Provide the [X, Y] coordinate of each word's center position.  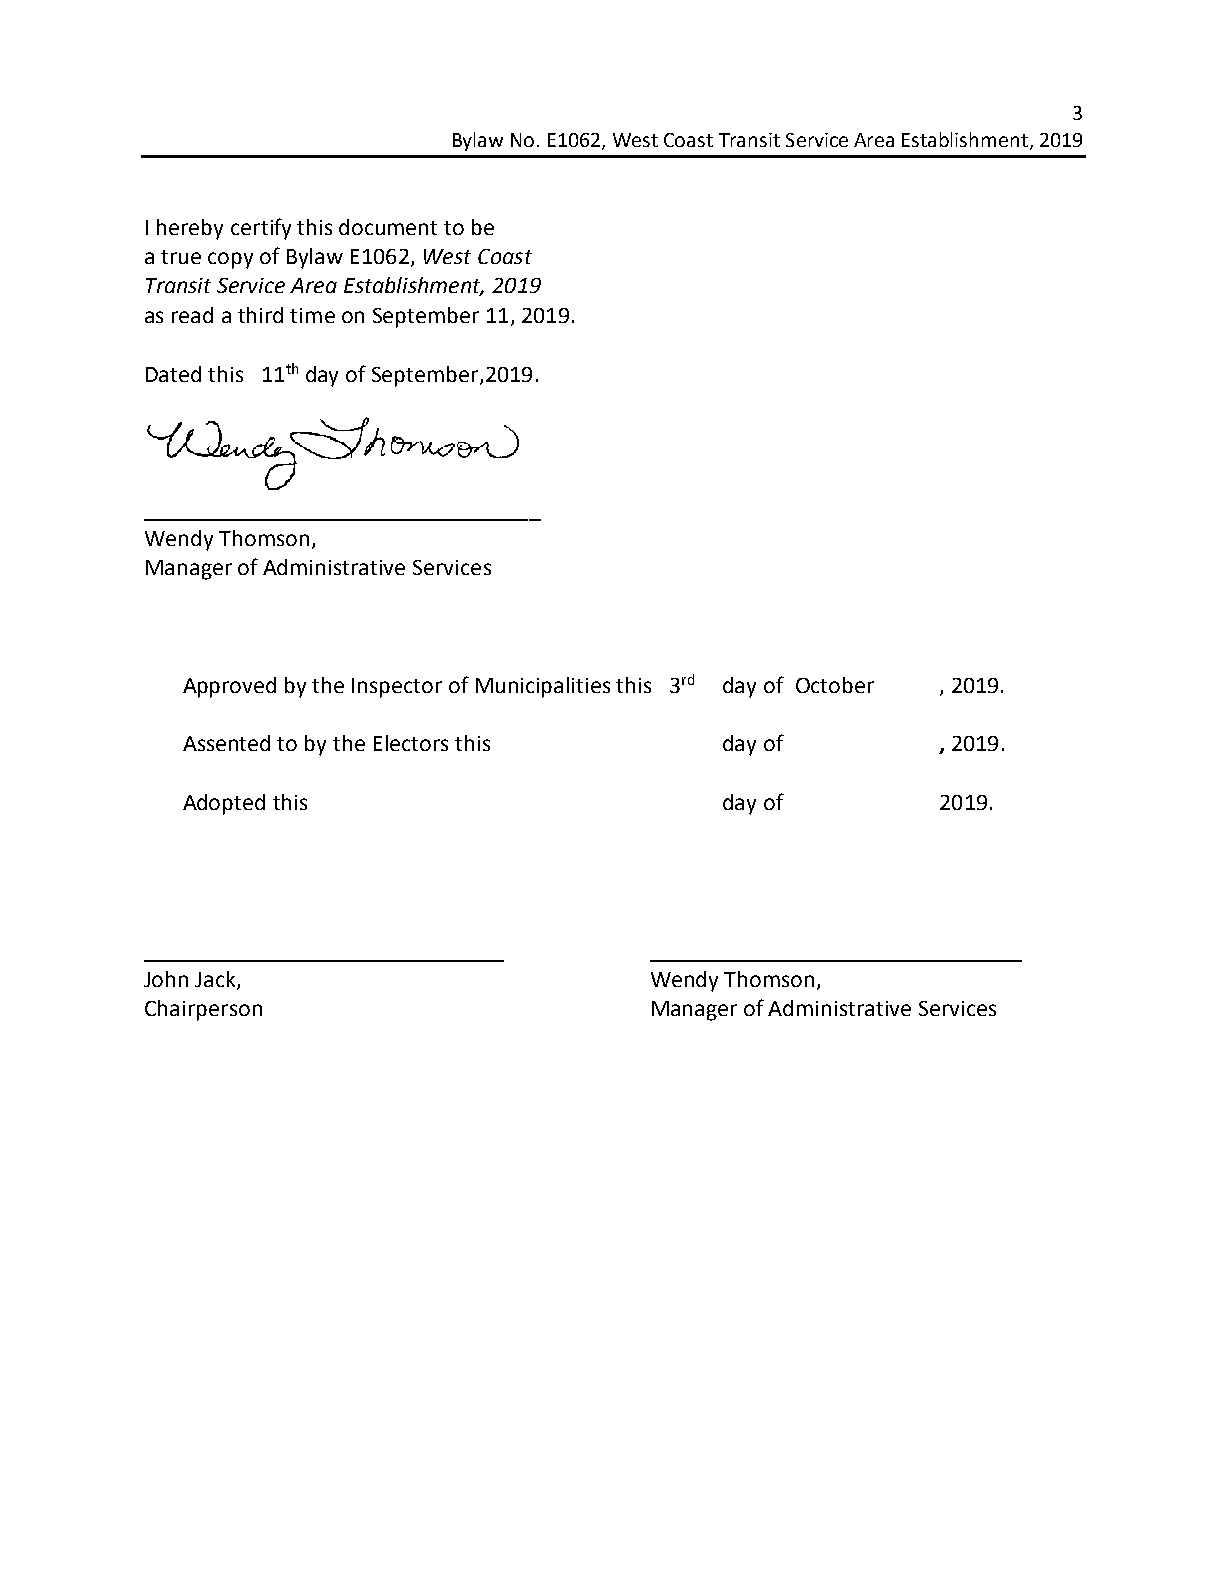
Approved [229, 687]
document [388, 227]
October [835, 685]
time [312, 315]
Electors [411, 743]
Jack [216, 980]
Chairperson [203, 1010]
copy [230, 260]
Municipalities [543, 687]
